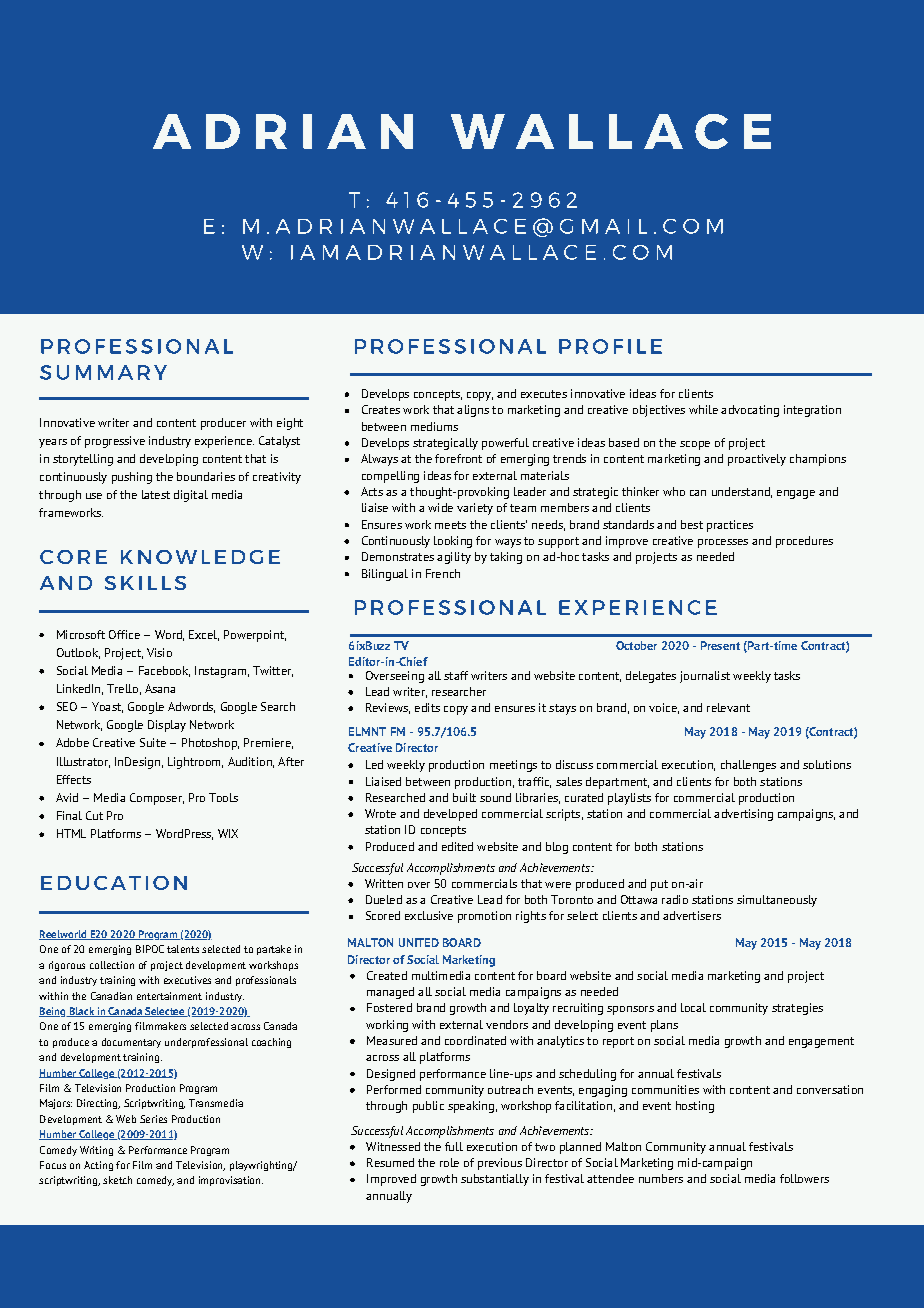 The image size is (924, 1308). What do you see at coordinates (720, 645) in the document?
I see `Present` at bounding box center [720, 645].
